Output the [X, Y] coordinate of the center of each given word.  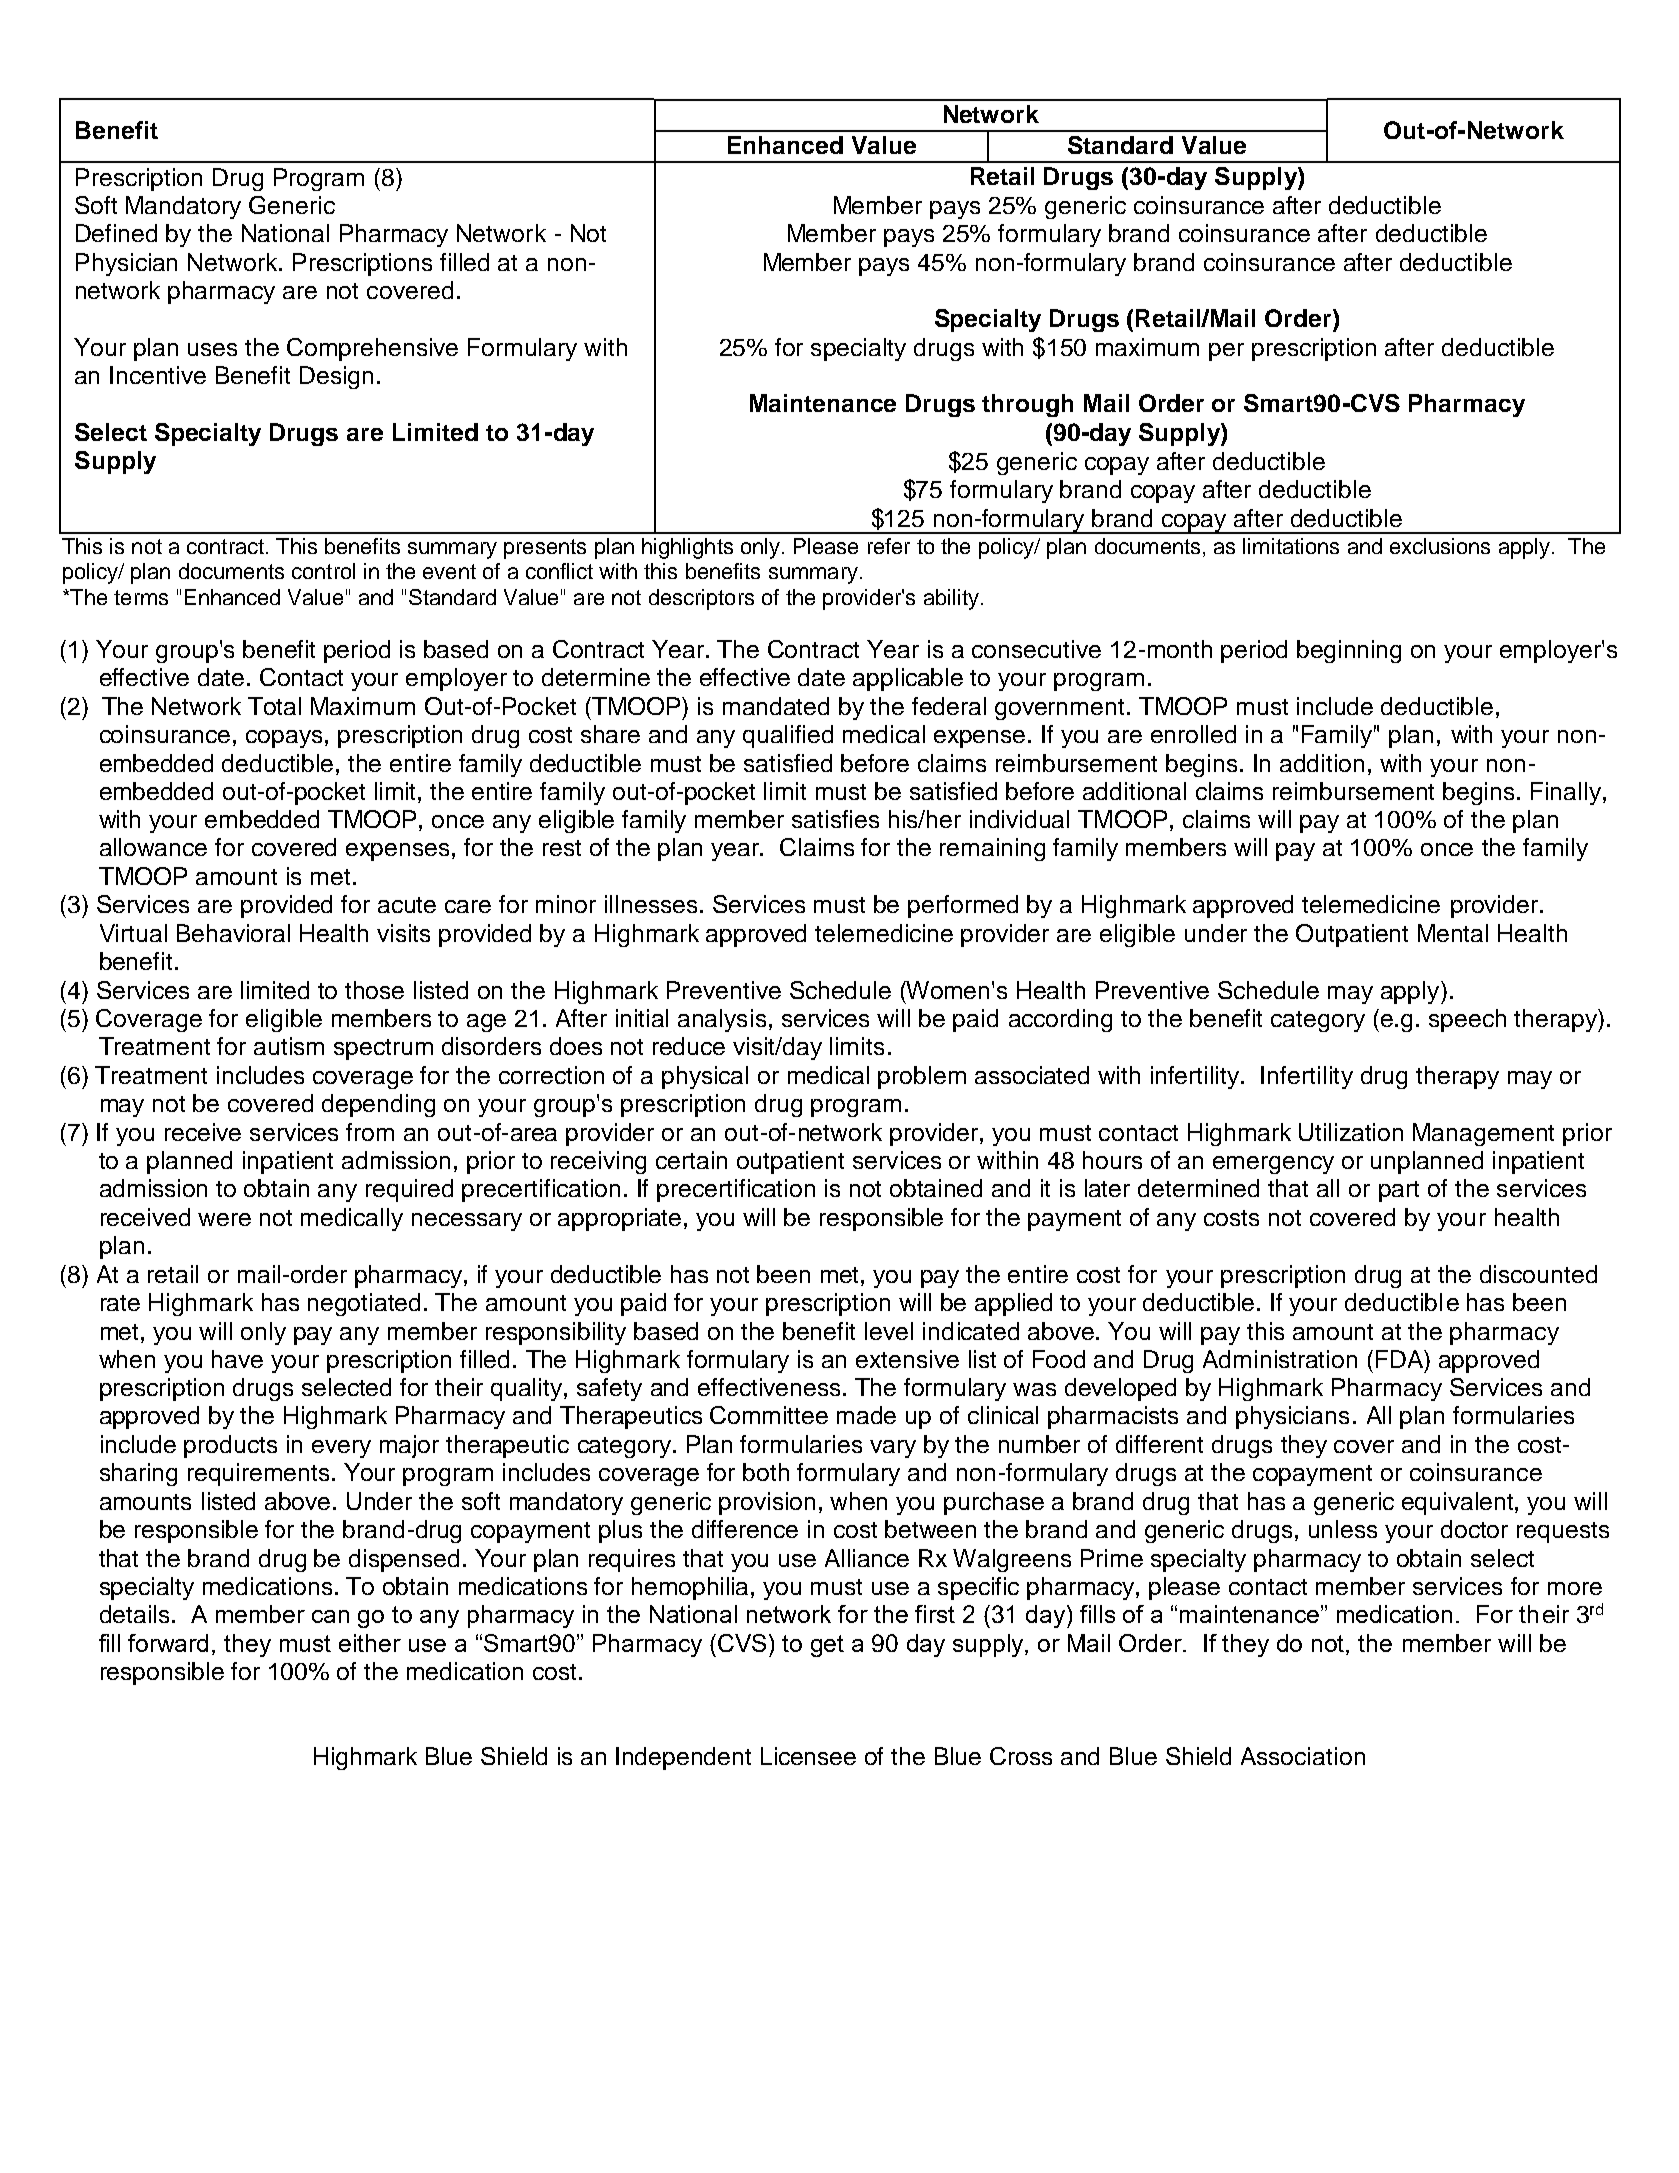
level [889, 1331]
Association [1303, 1756]
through [1027, 405]
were [224, 1219]
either [370, 1643]
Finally [1566, 793]
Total [274, 706]
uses [212, 349]
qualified [788, 736]
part [1399, 1191]
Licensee [808, 1756]
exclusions [1440, 546]
